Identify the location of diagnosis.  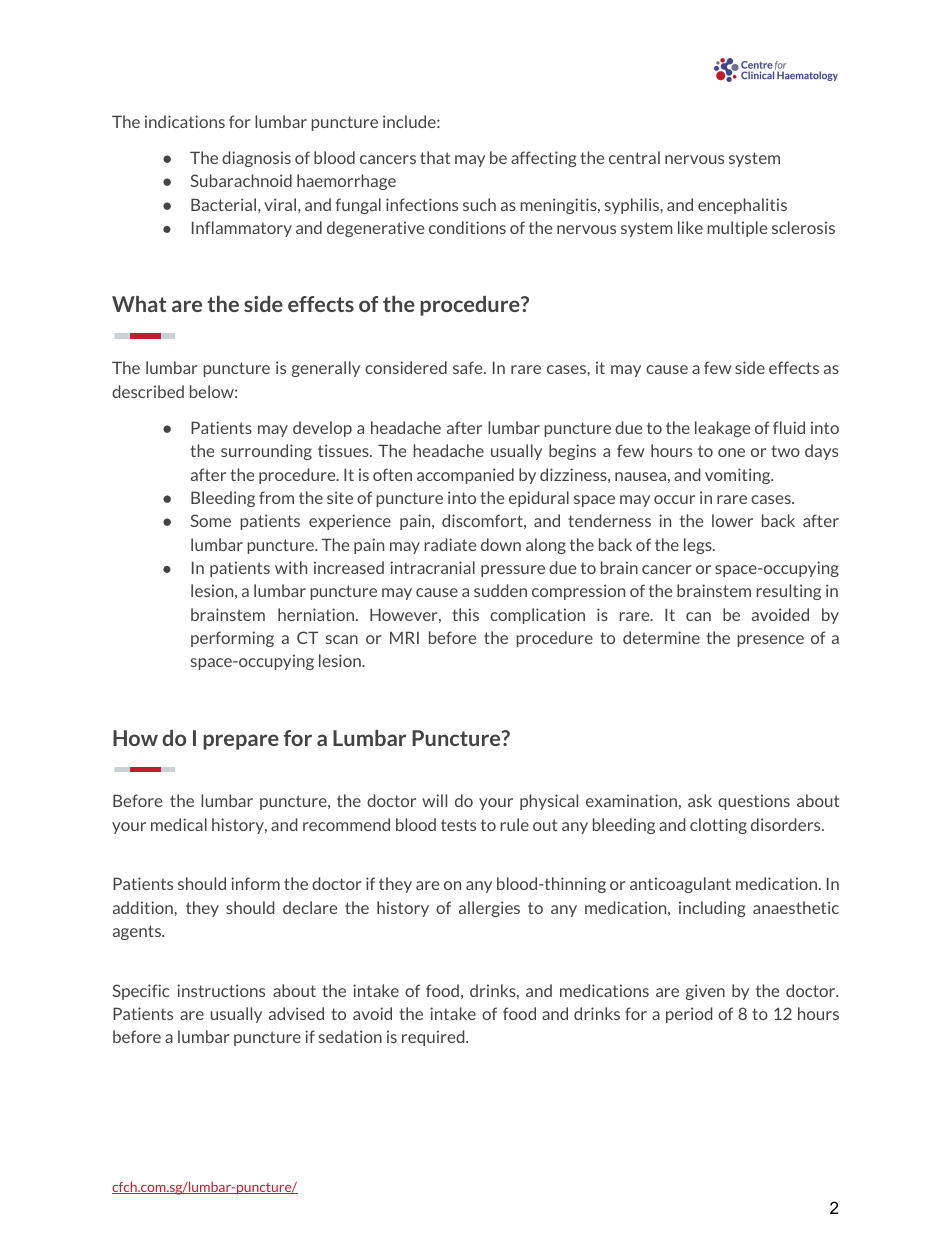
(256, 159).
